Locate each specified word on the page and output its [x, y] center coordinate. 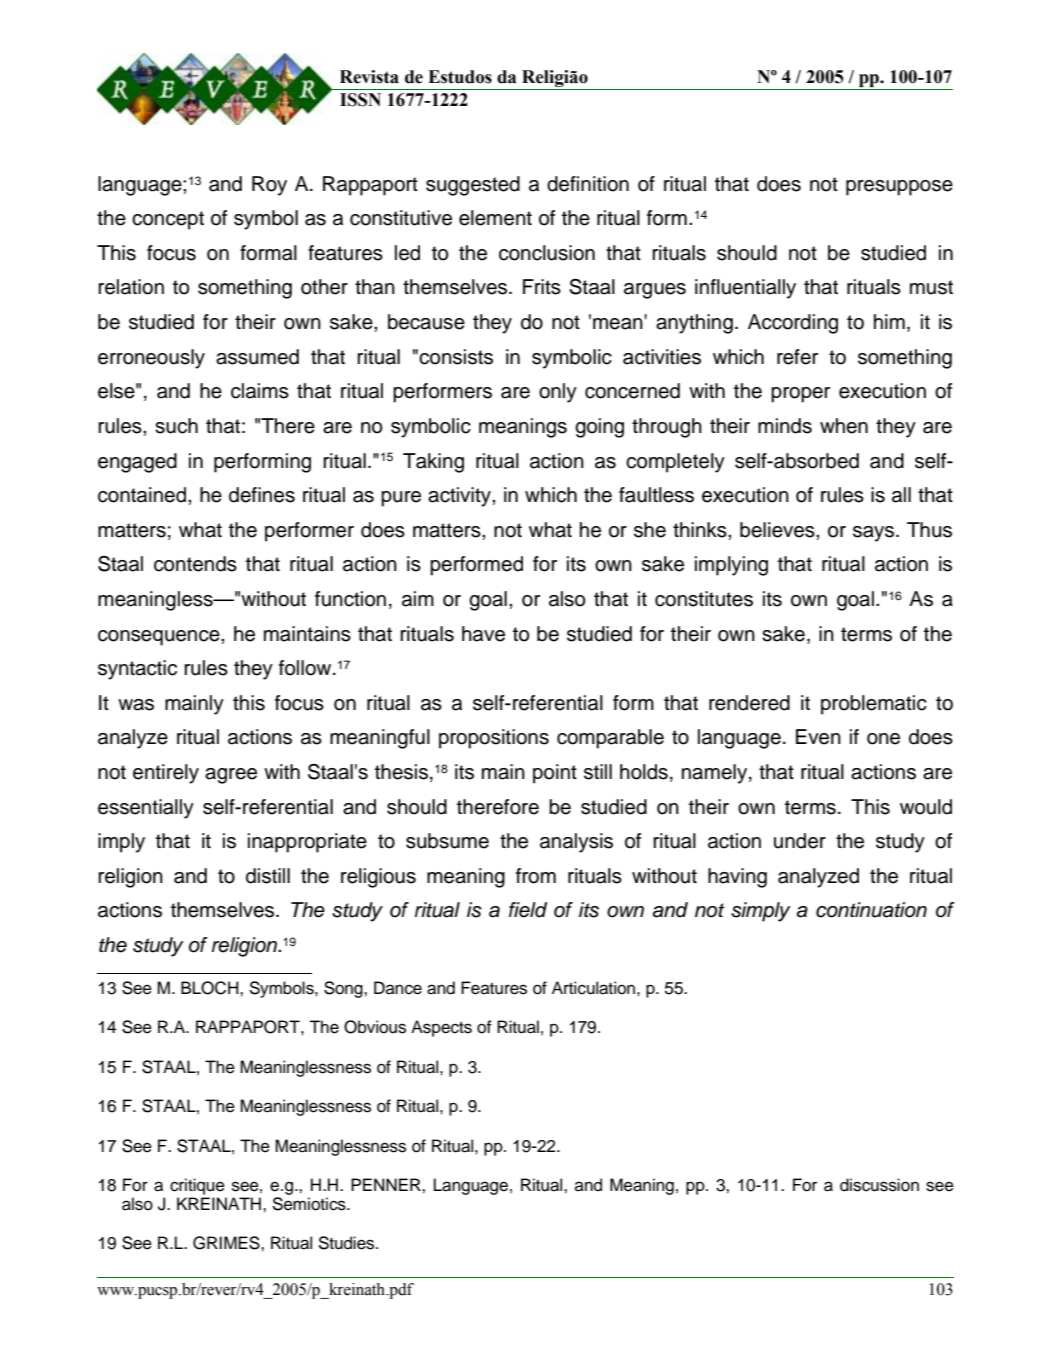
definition [588, 184]
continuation [871, 910]
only [558, 393]
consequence [160, 638]
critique [197, 1186]
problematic [874, 705]
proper [800, 395]
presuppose [899, 188]
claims [260, 391]
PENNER [387, 1184]
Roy [269, 186]
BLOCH [211, 988]
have [483, 634]
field [528, 910]
